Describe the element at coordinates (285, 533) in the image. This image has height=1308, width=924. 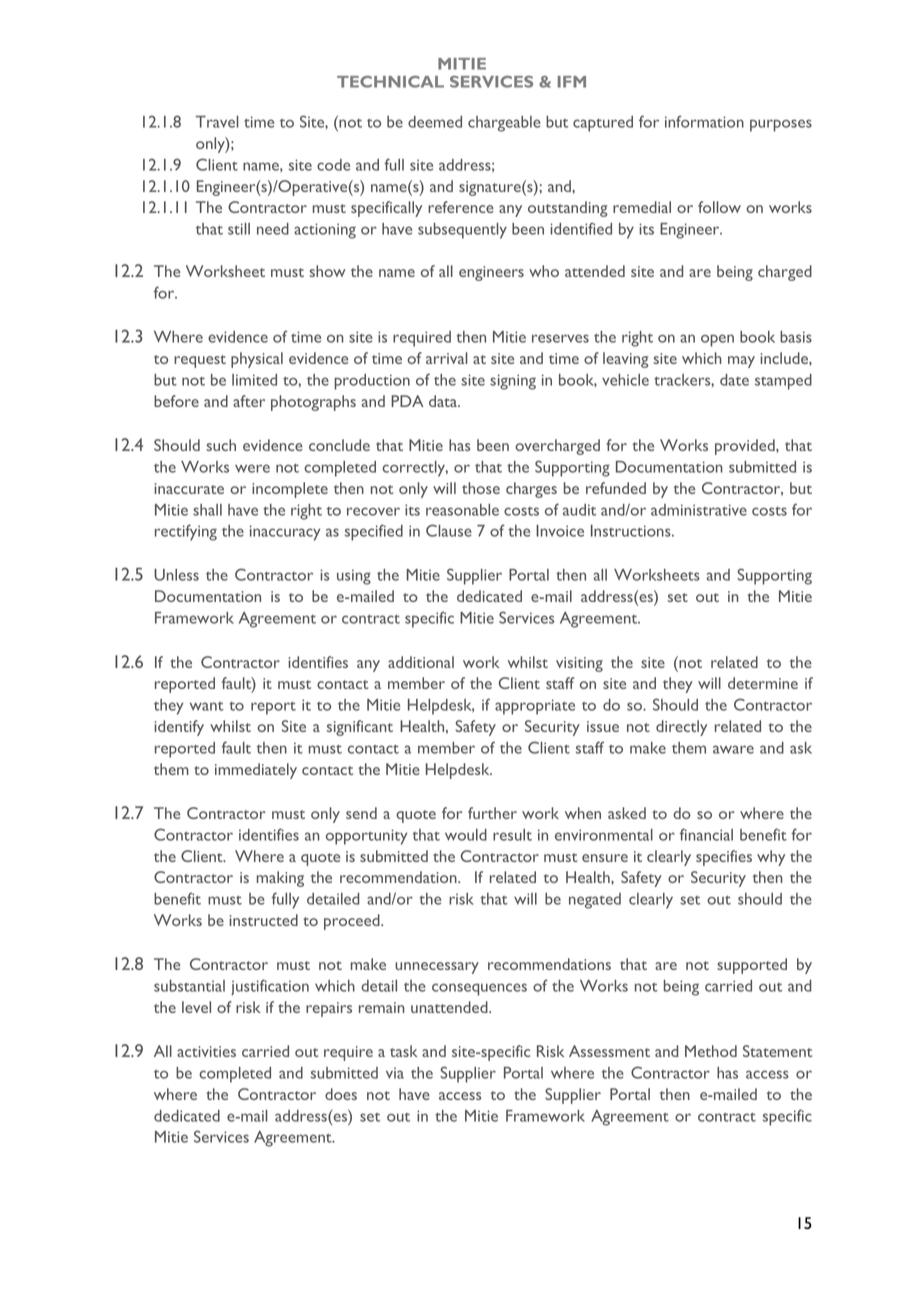
I see `inaccuracy` at that location.
